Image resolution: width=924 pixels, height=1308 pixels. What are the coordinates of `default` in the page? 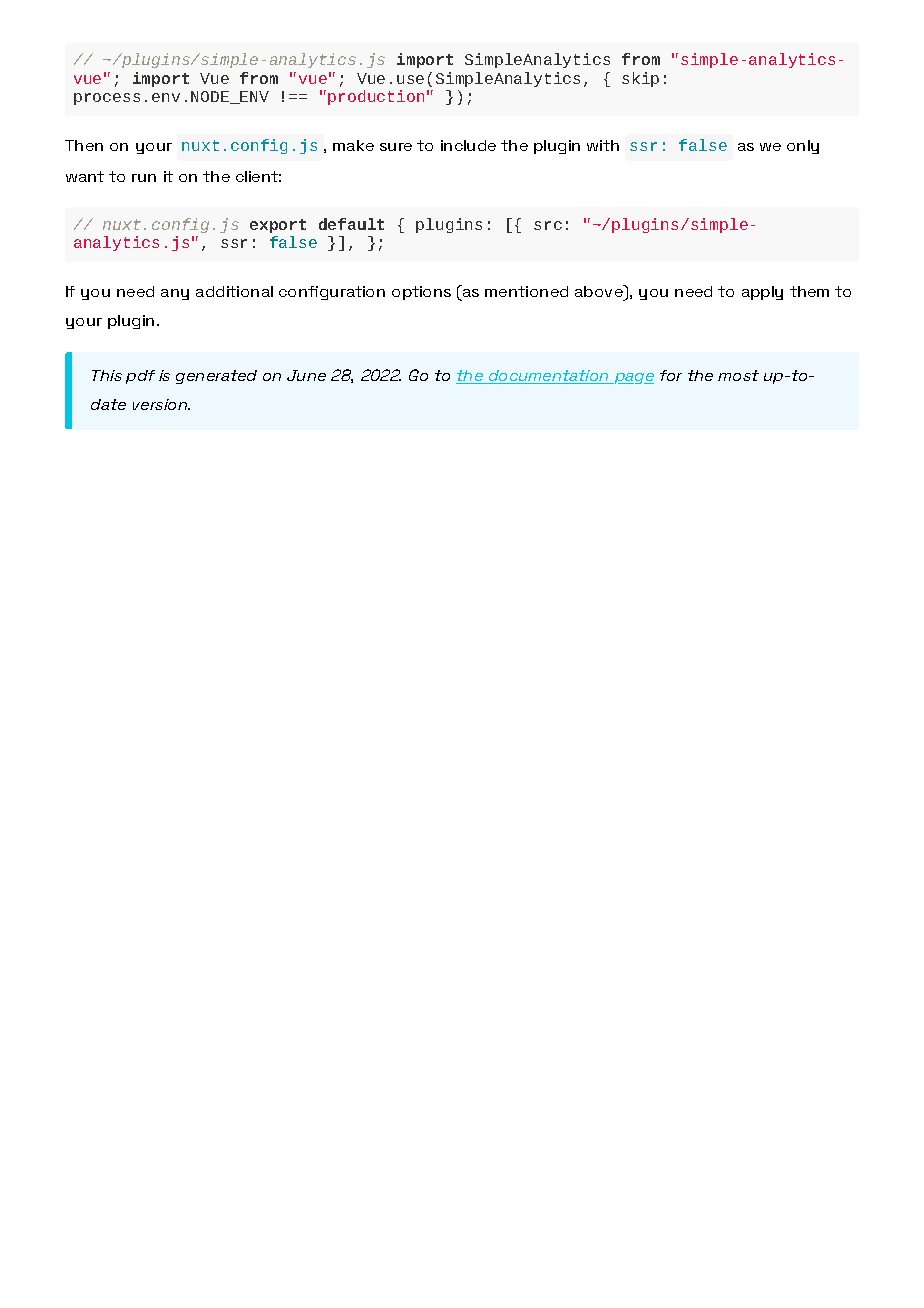 It's located at (351, 224).
